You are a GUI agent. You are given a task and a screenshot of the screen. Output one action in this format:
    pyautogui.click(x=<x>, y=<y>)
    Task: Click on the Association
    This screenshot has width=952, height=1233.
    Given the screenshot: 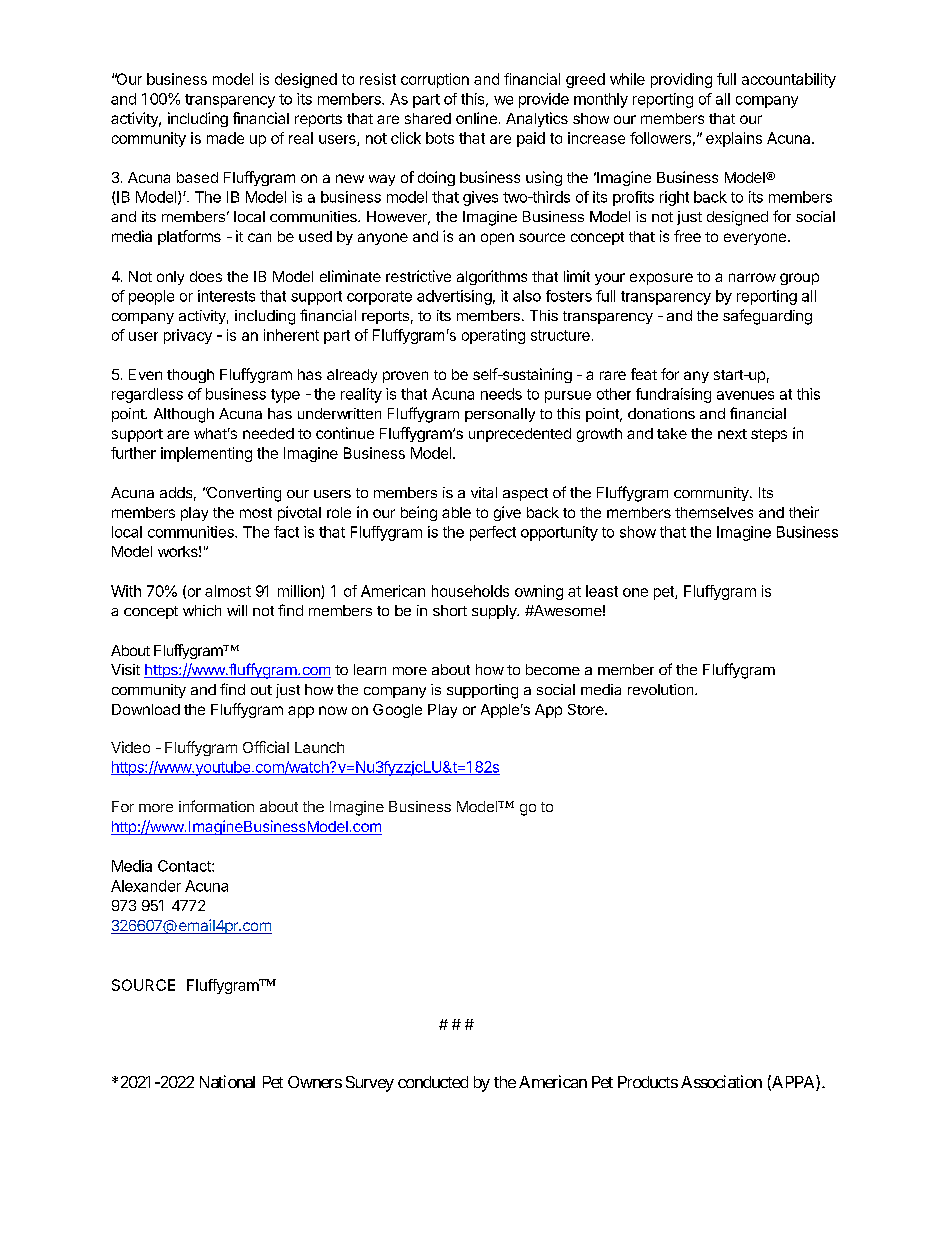 What is the action you would take?
    pyautogui.click(x=721, y=1081)
